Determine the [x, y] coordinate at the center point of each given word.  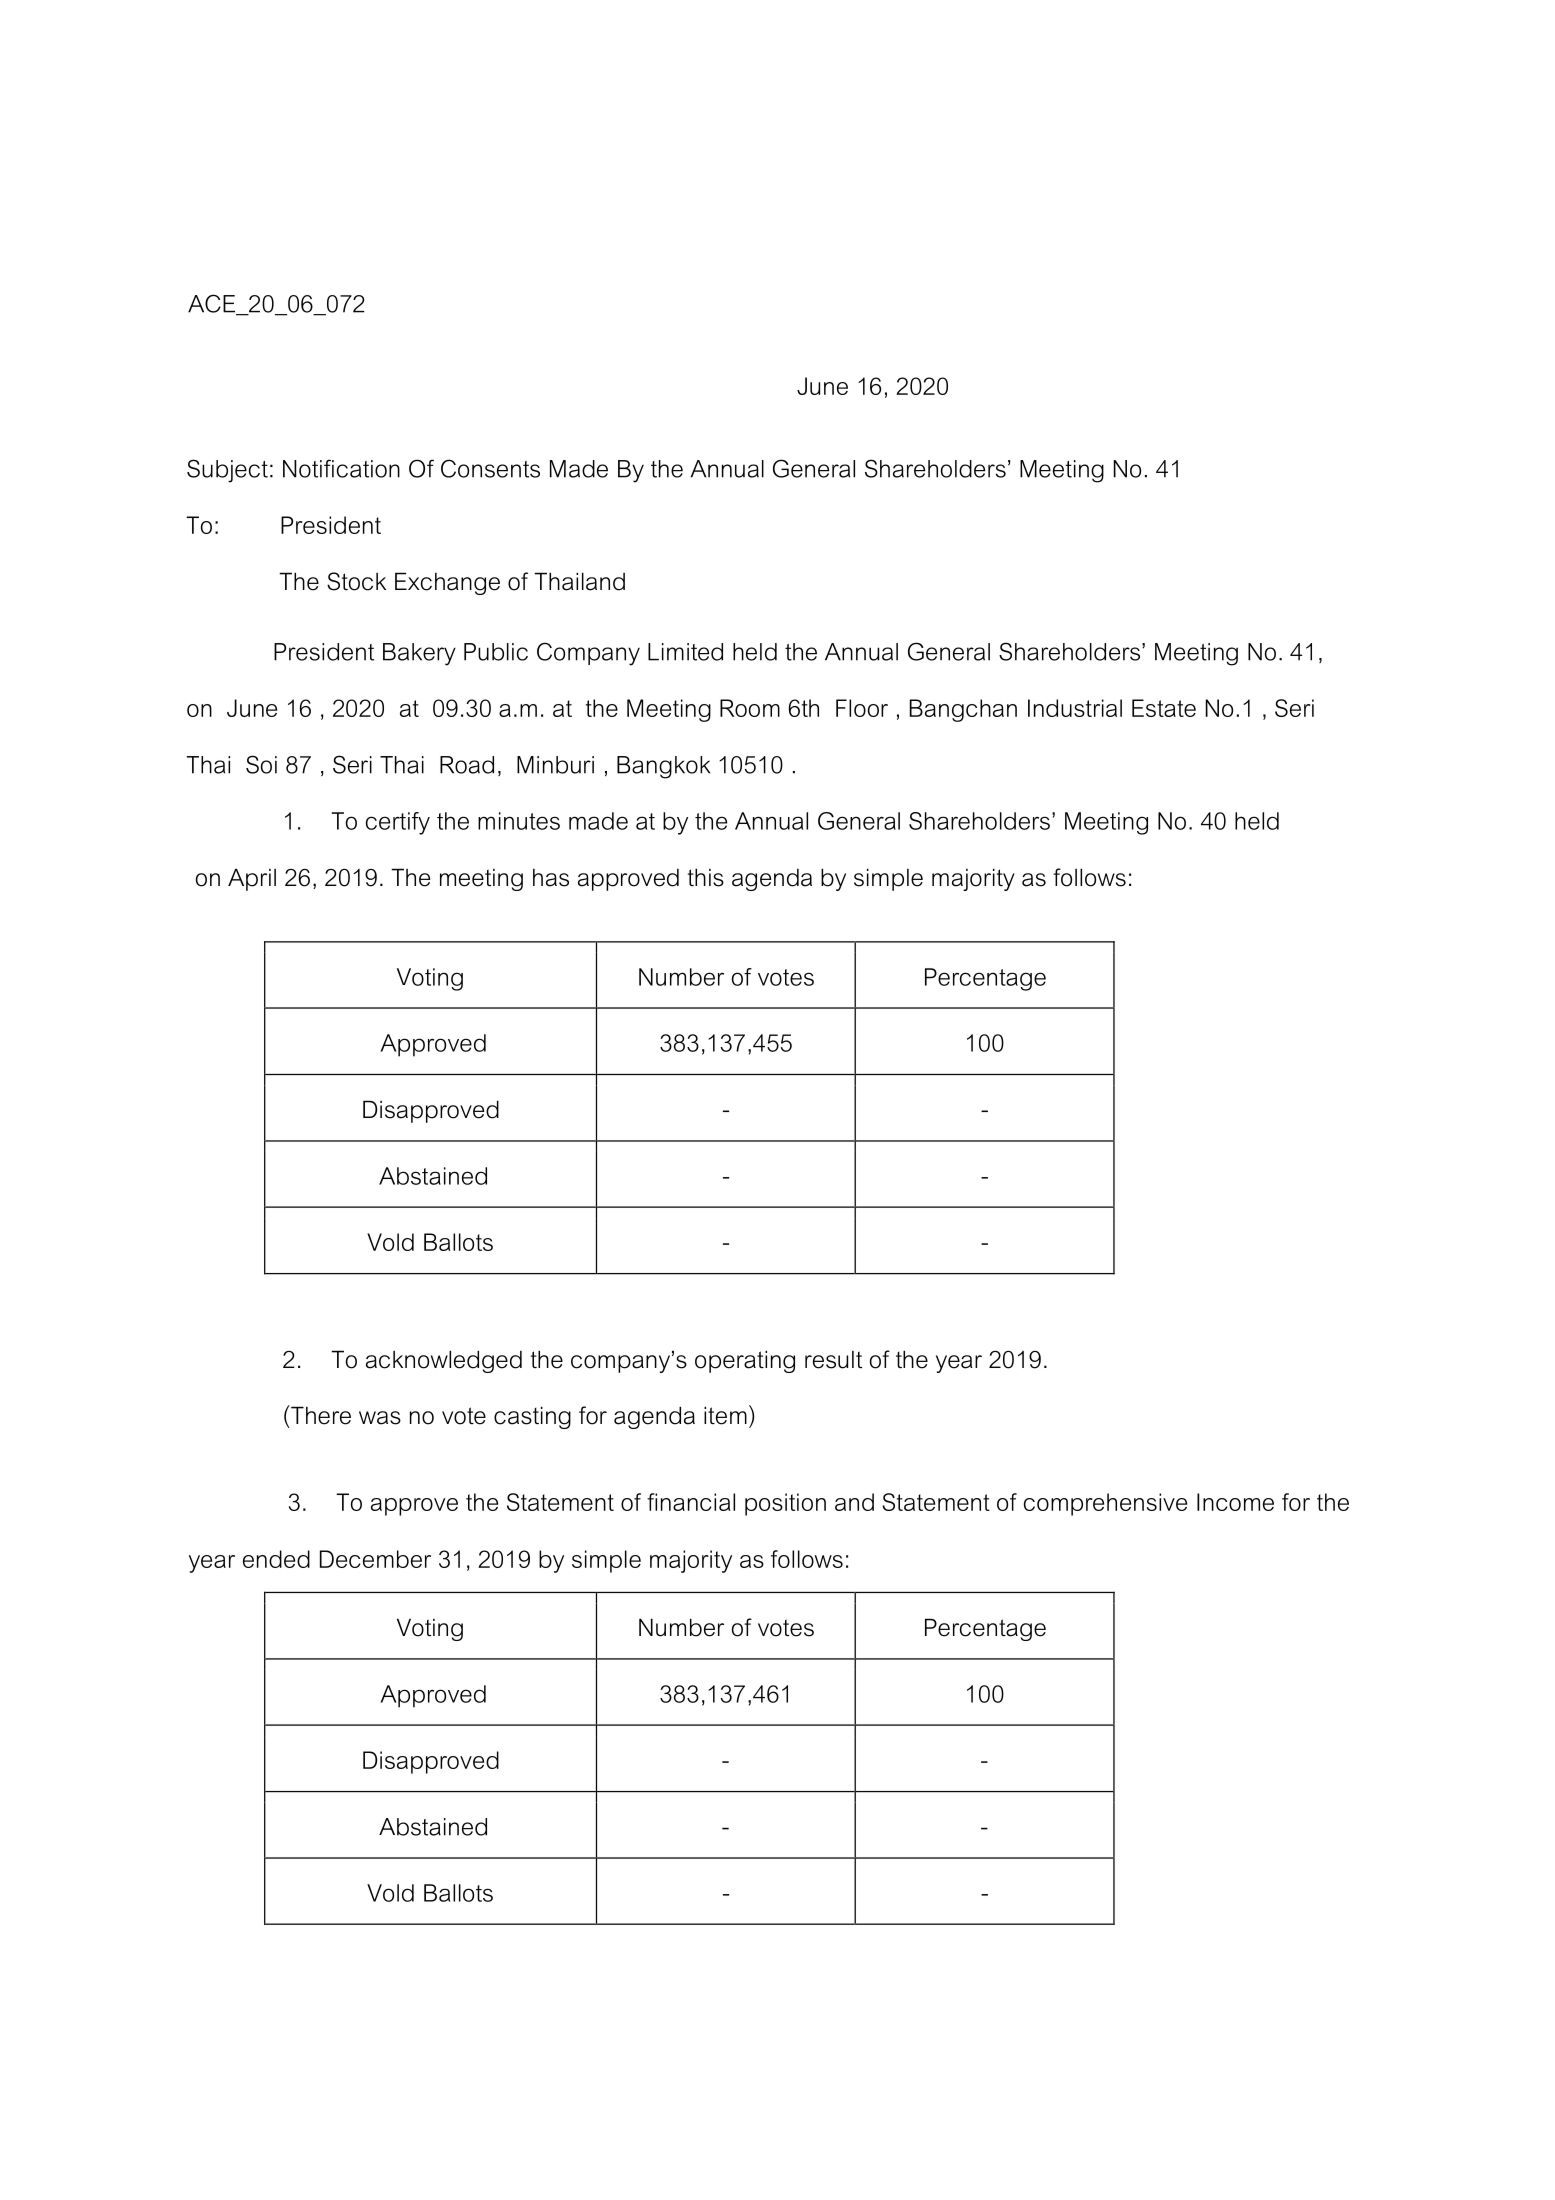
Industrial [1075, 708]
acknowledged [444, 1361]
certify [398, 823]
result [833, 1360]
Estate [1164, 708]
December [375, 1559]
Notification [341, 468]
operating [745, 1361]
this [706, 877]
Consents [490, 468]
